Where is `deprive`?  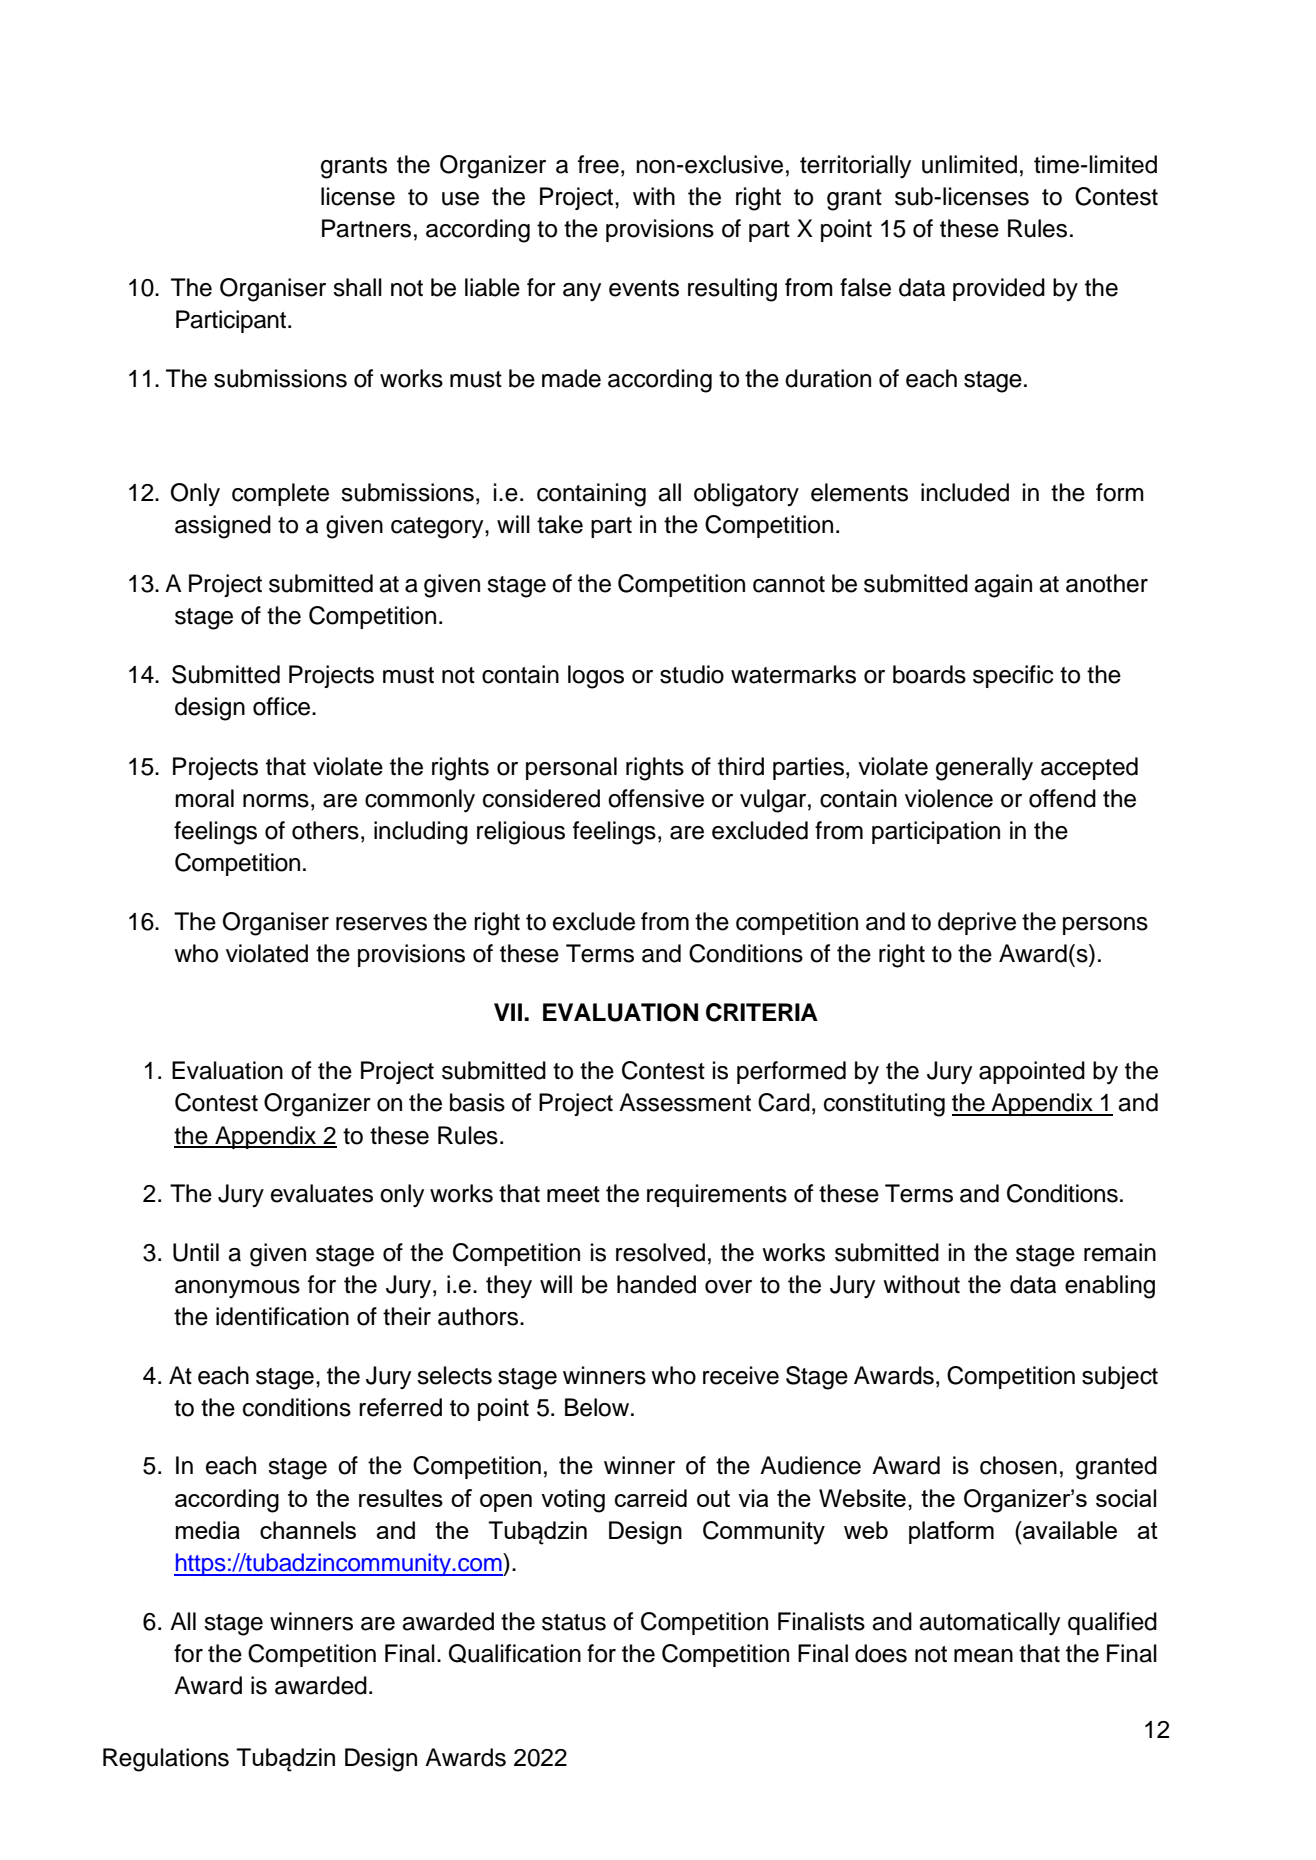 deprive is located at coordinates (977, 923).
